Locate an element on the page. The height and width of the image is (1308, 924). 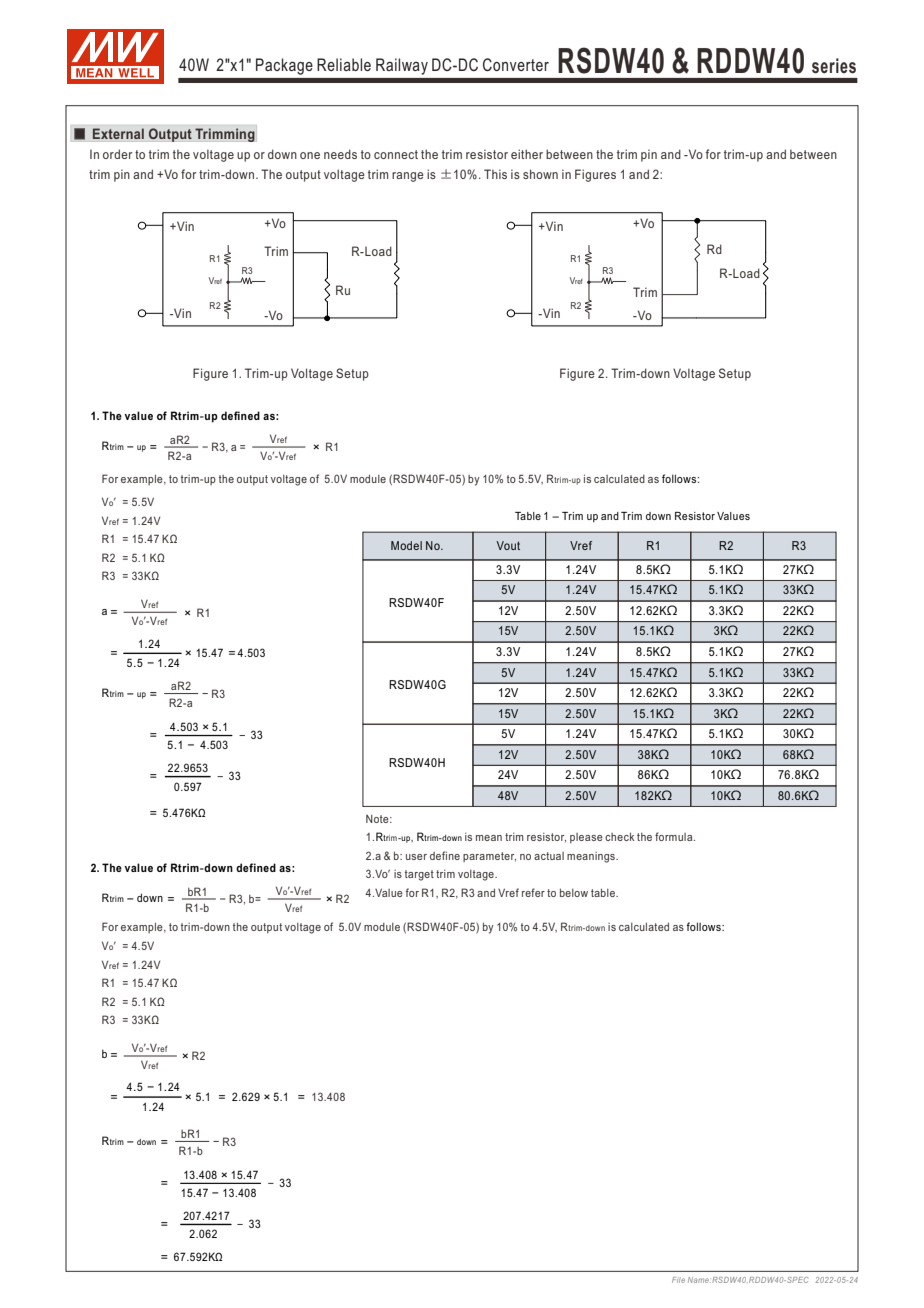
below is located at coordinates (574, 892).
